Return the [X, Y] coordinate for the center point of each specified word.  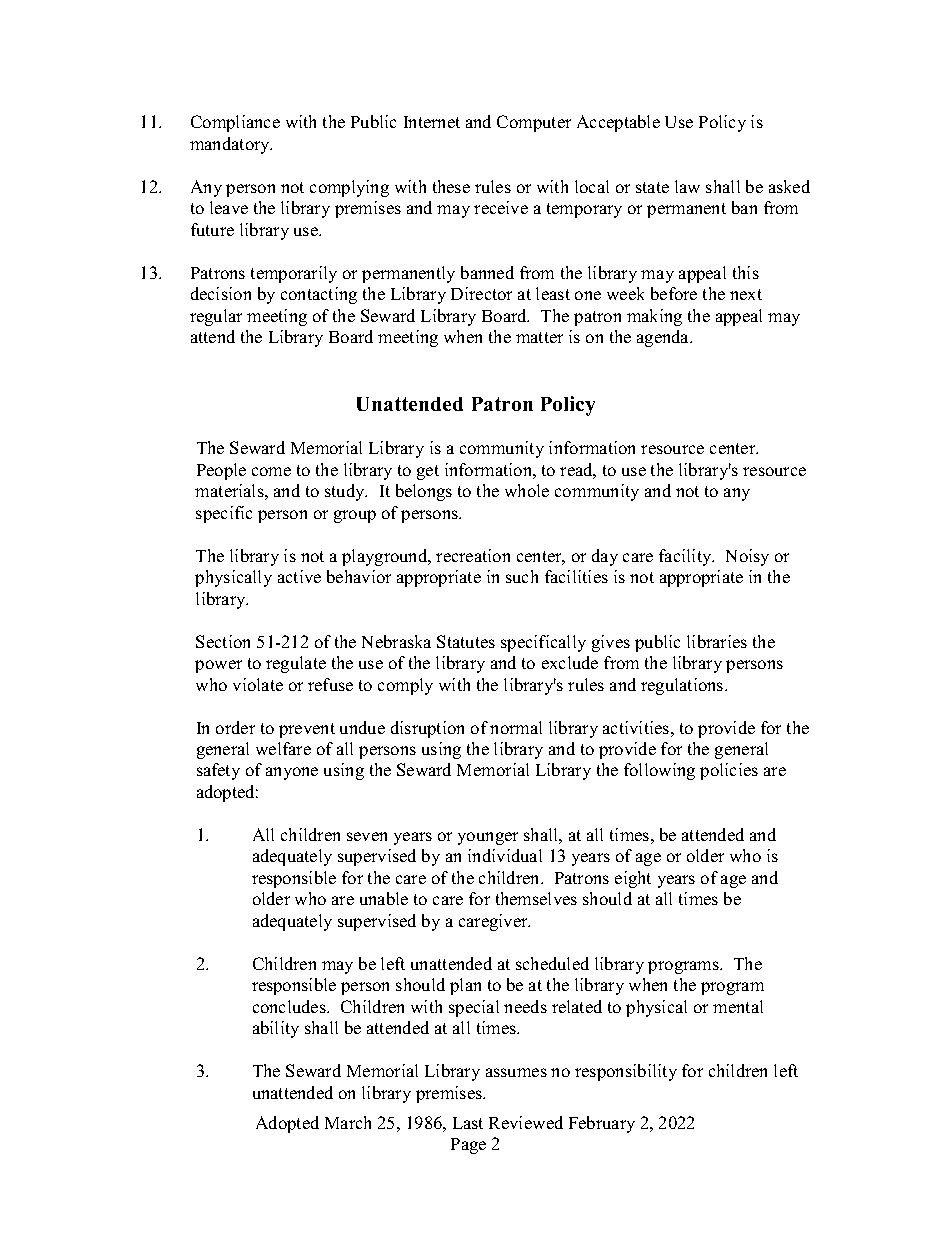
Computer [534, 123]
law [687, 186]
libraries [717, 641]
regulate [296, 664]
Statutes [466, 641]
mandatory [231, 145]
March [348, 1122]
